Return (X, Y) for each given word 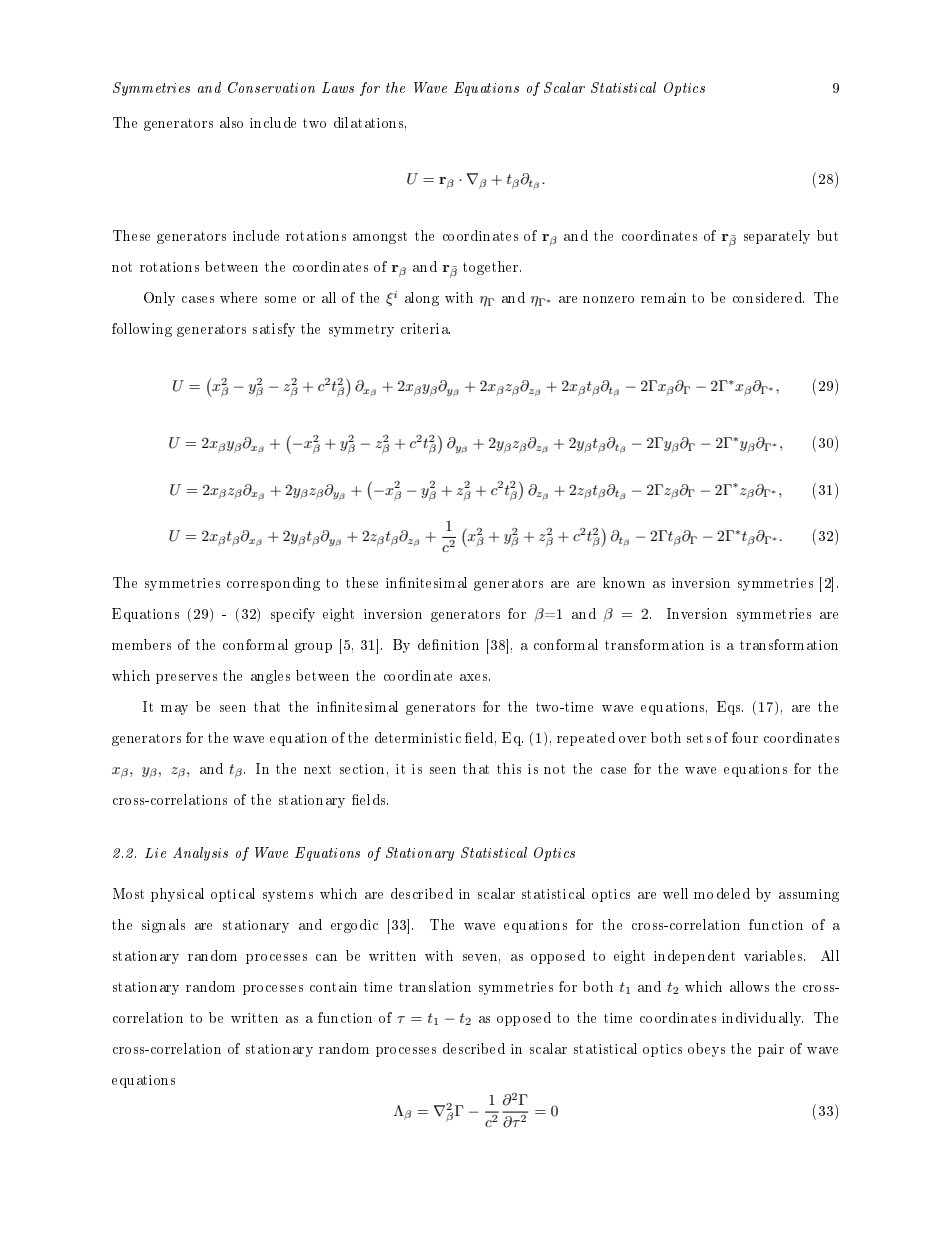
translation (435, 986)
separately (777, 237)
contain (333, 987)
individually (762, 1019)
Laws (338, 87)
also (231, 122)
